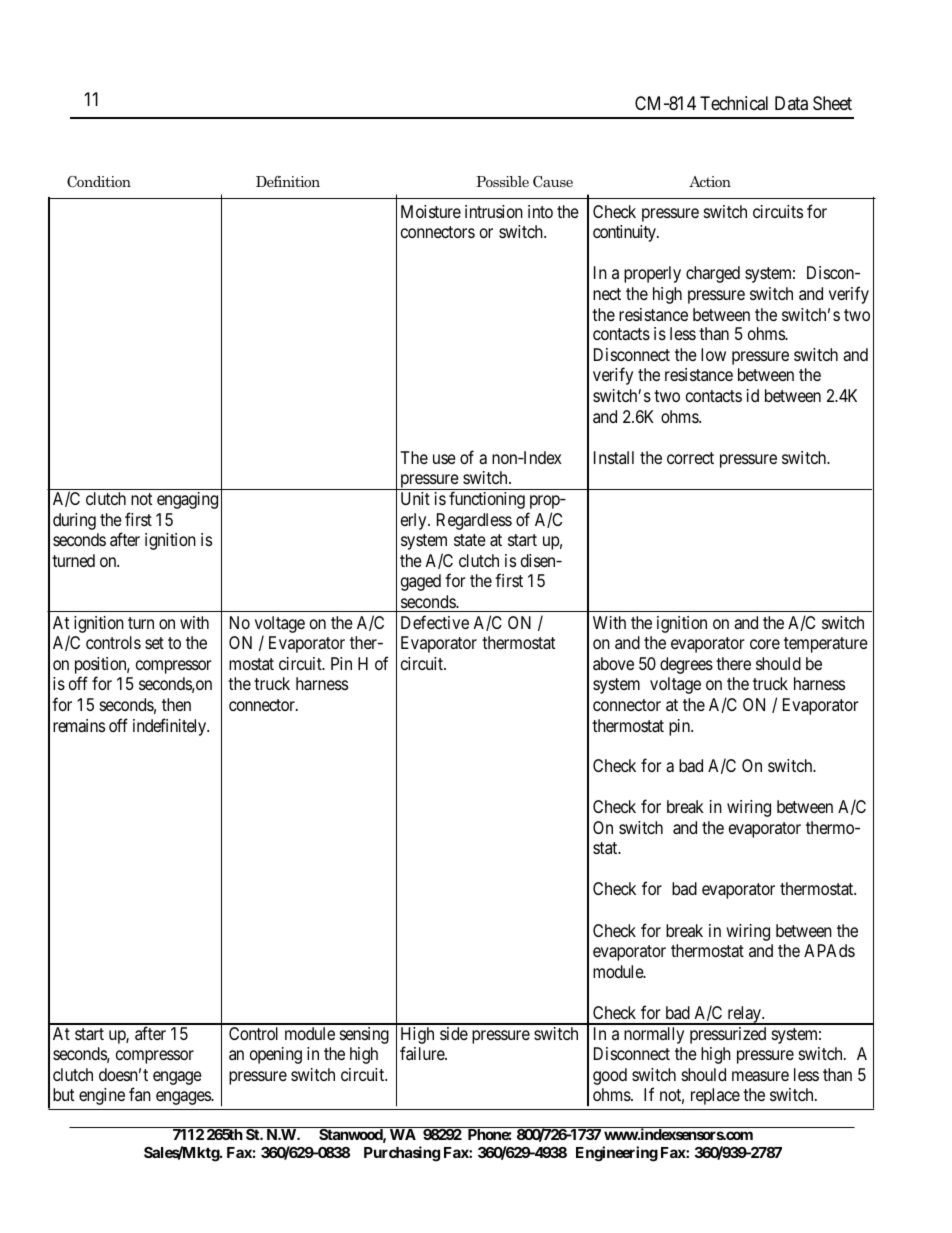  I want to click on Condition, so click(99, 182).
